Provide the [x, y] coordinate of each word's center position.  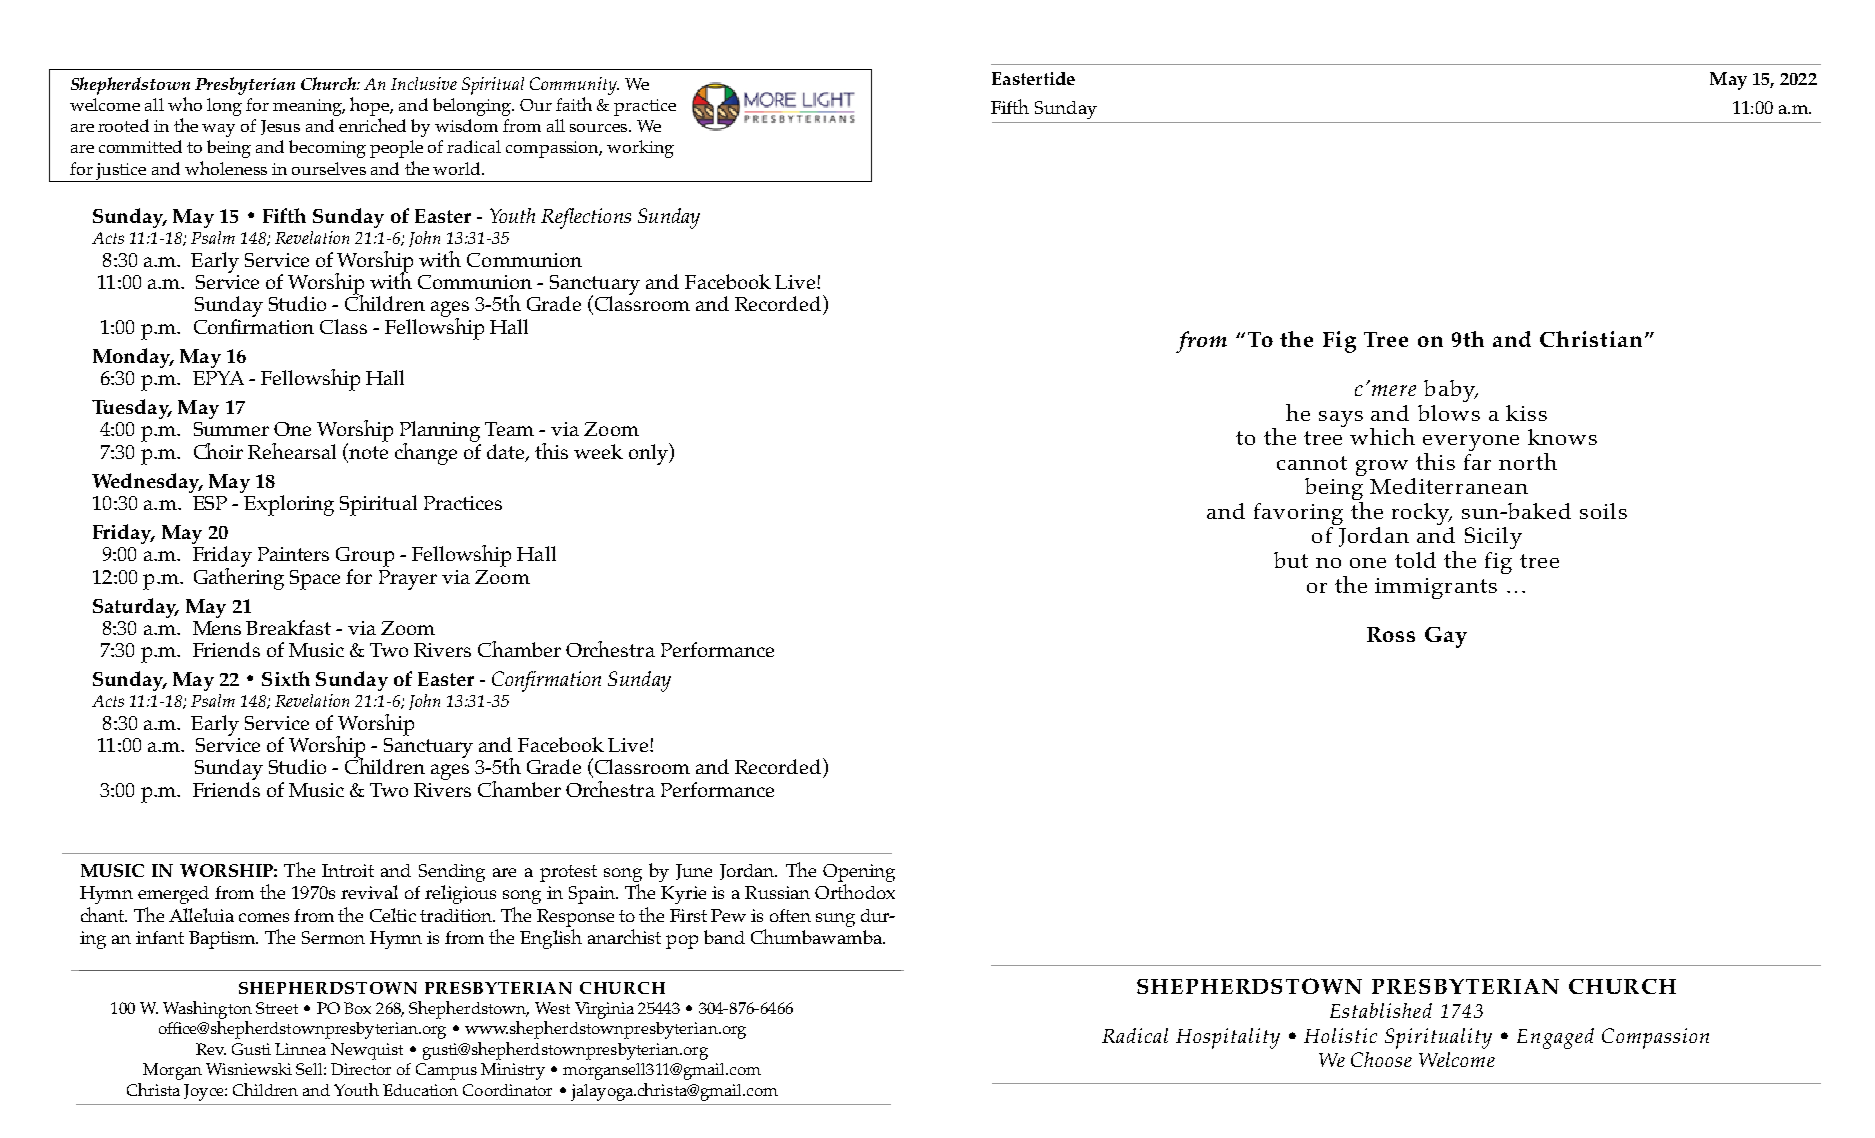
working [640, 149]
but [1291, 560]
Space [315, 580]
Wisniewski [249, 1069]
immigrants [1436, 588]
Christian [1591, 339]
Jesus [280, 127]
